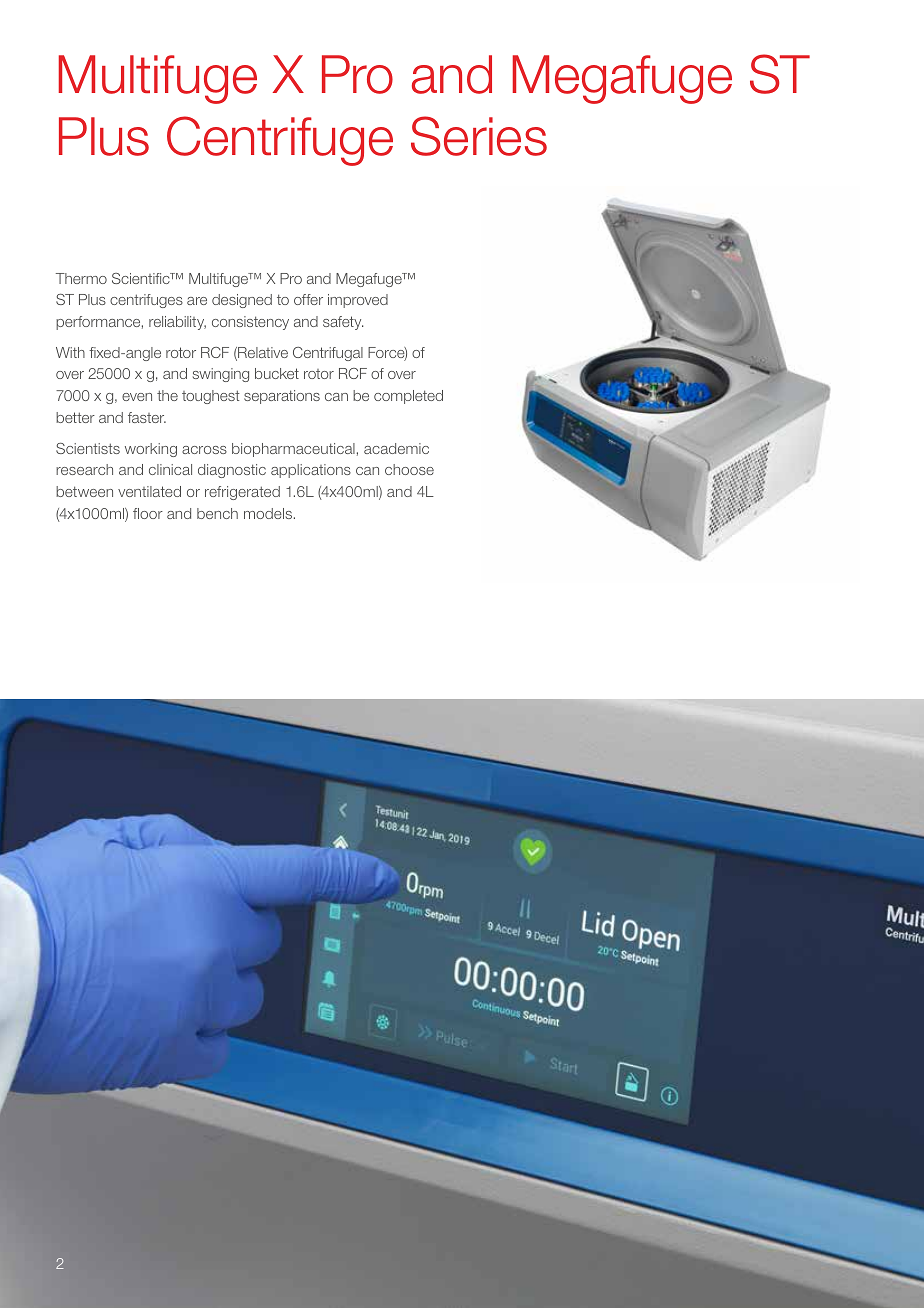  I want to click on Series, so click(479, 136).
